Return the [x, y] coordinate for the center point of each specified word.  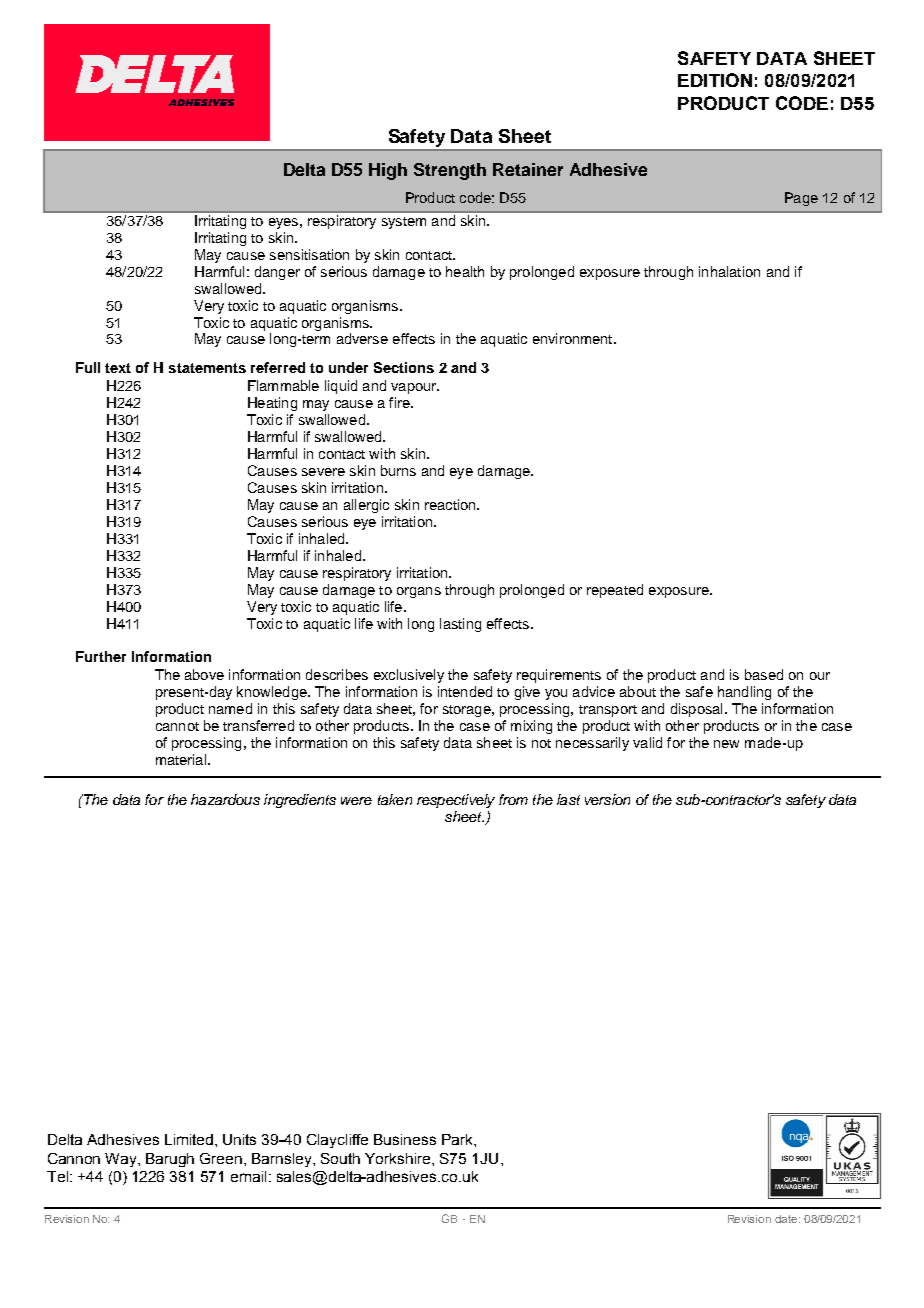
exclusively [409, 676]
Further [101, 656]
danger [277, 273]
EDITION [715, 80]
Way [122, 1160]
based [764, 674]
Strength [450, 171]
